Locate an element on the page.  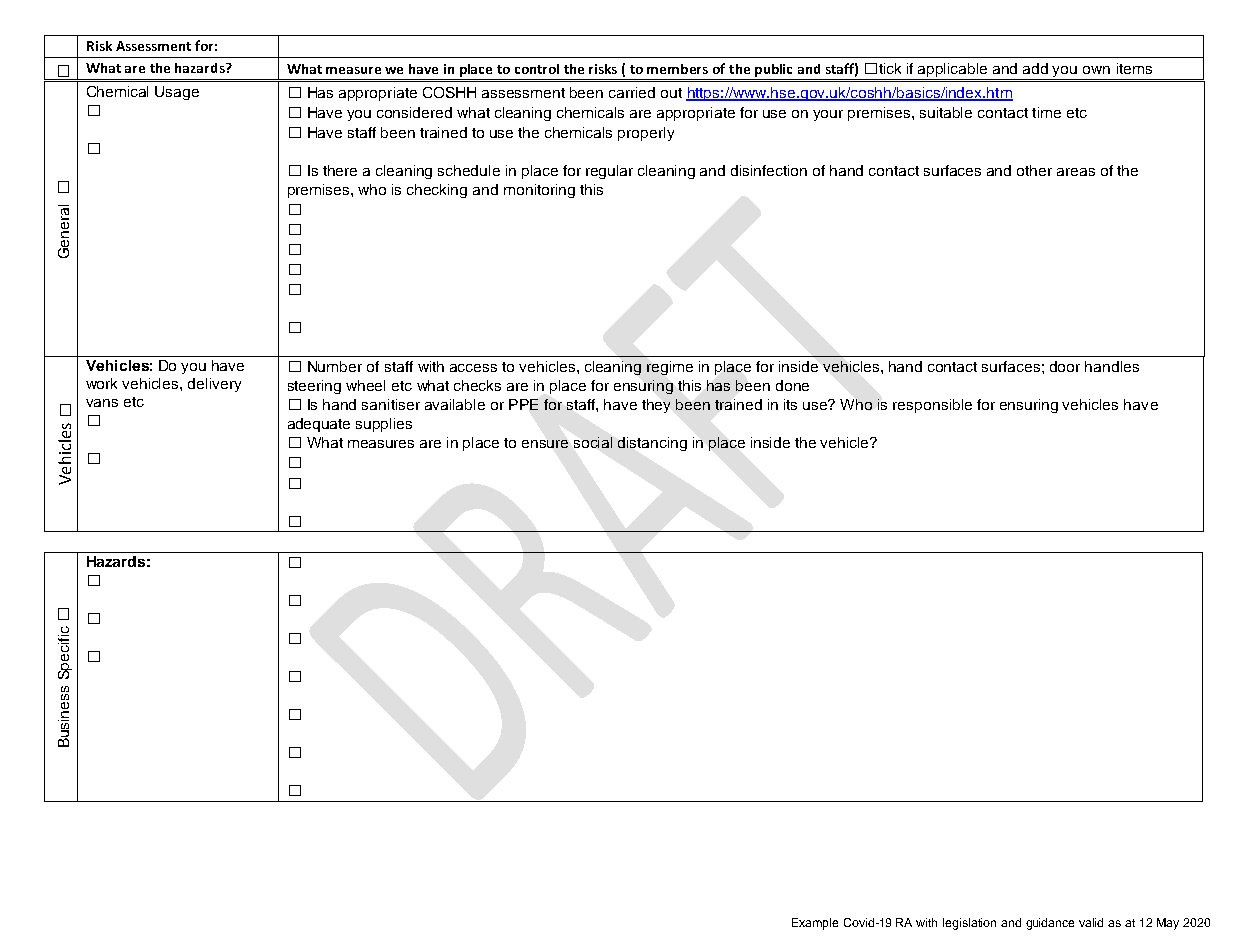
Usage is located at coordinates (177, 93).
